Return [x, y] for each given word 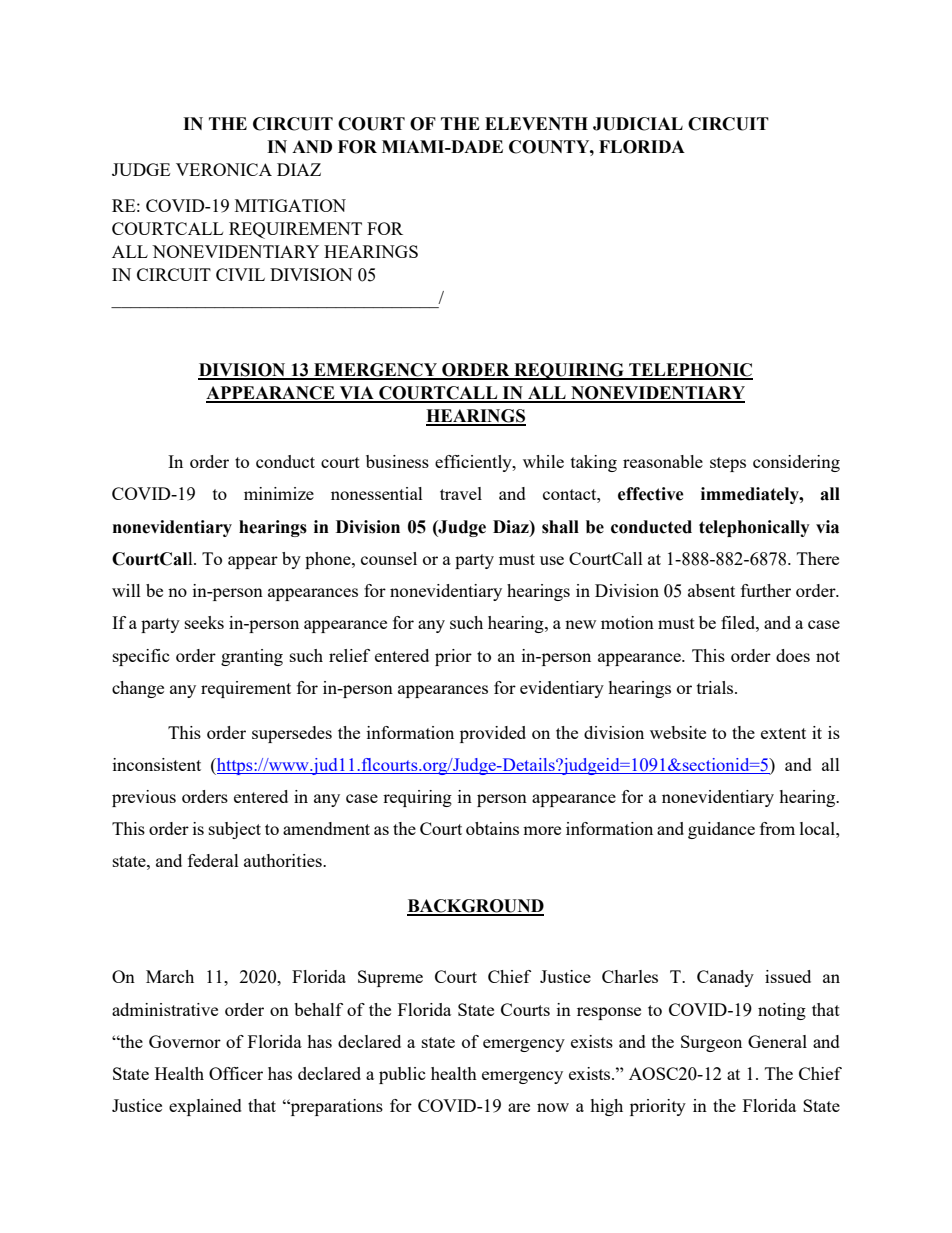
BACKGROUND [475, 907]
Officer [236, 1073]
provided [493, 734]
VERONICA [224, 169]
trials [716, 687]
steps [728, 464]
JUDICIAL [638, 124]
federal [213, 860]
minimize [279, 493]
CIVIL [240, 274]
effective [651, 494]
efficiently [474, 463]
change [138, 689]
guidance [721, 830]
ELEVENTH [536, 123]
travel [461, 493]
